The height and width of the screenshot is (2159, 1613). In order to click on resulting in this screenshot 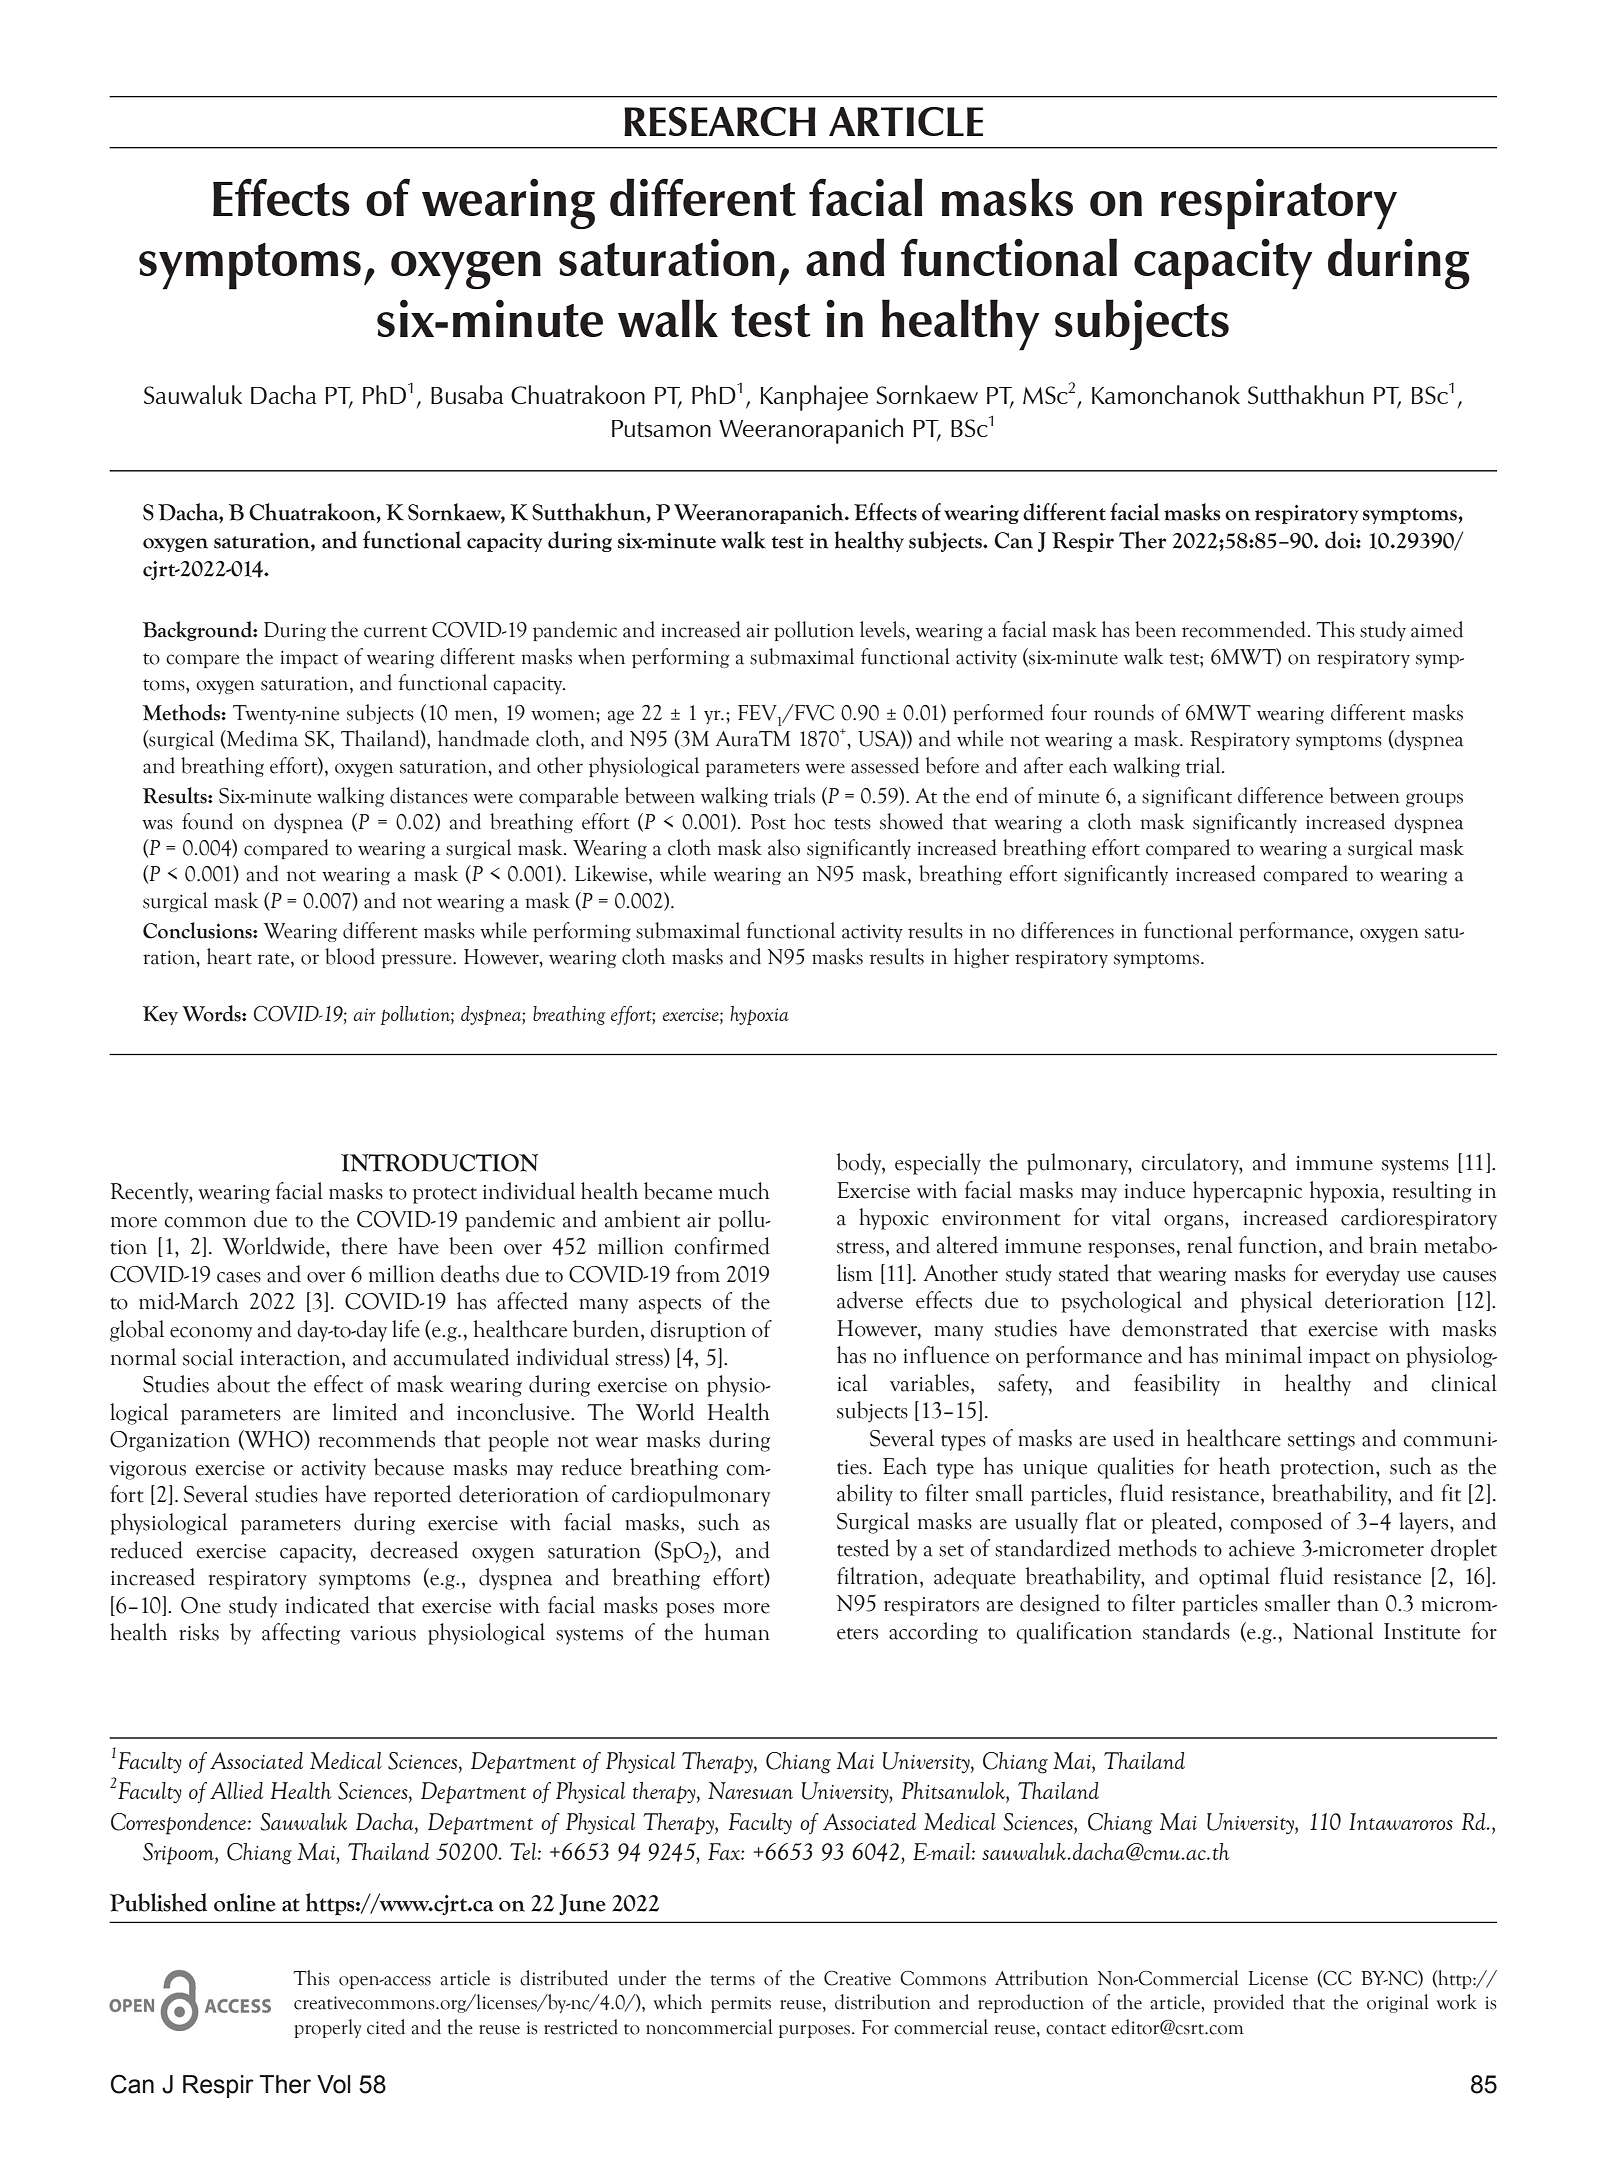, I will do `click(1432, 1192)`.
